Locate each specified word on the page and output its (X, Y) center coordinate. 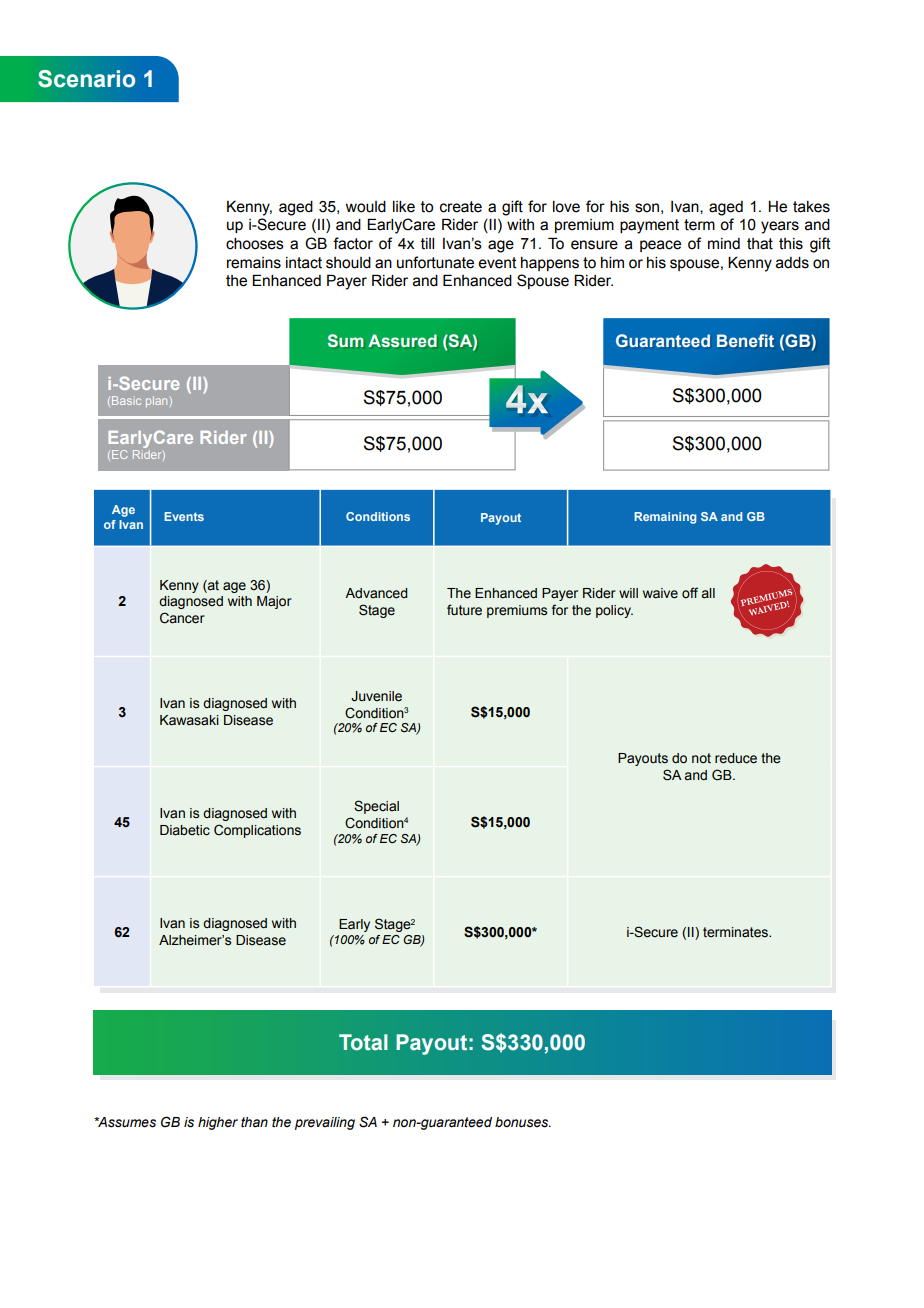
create (461, 207)
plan (156, 401)
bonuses (523, 1122)
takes (811, 207)
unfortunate (435, 262)
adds (792, 263)
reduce (736, 758)
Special (376, 807)
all (708, 593)
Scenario (86, 79)
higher (218, 1123)
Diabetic (185, 830)
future (464, 610)
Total (363, 1042)
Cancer (182, 618)
